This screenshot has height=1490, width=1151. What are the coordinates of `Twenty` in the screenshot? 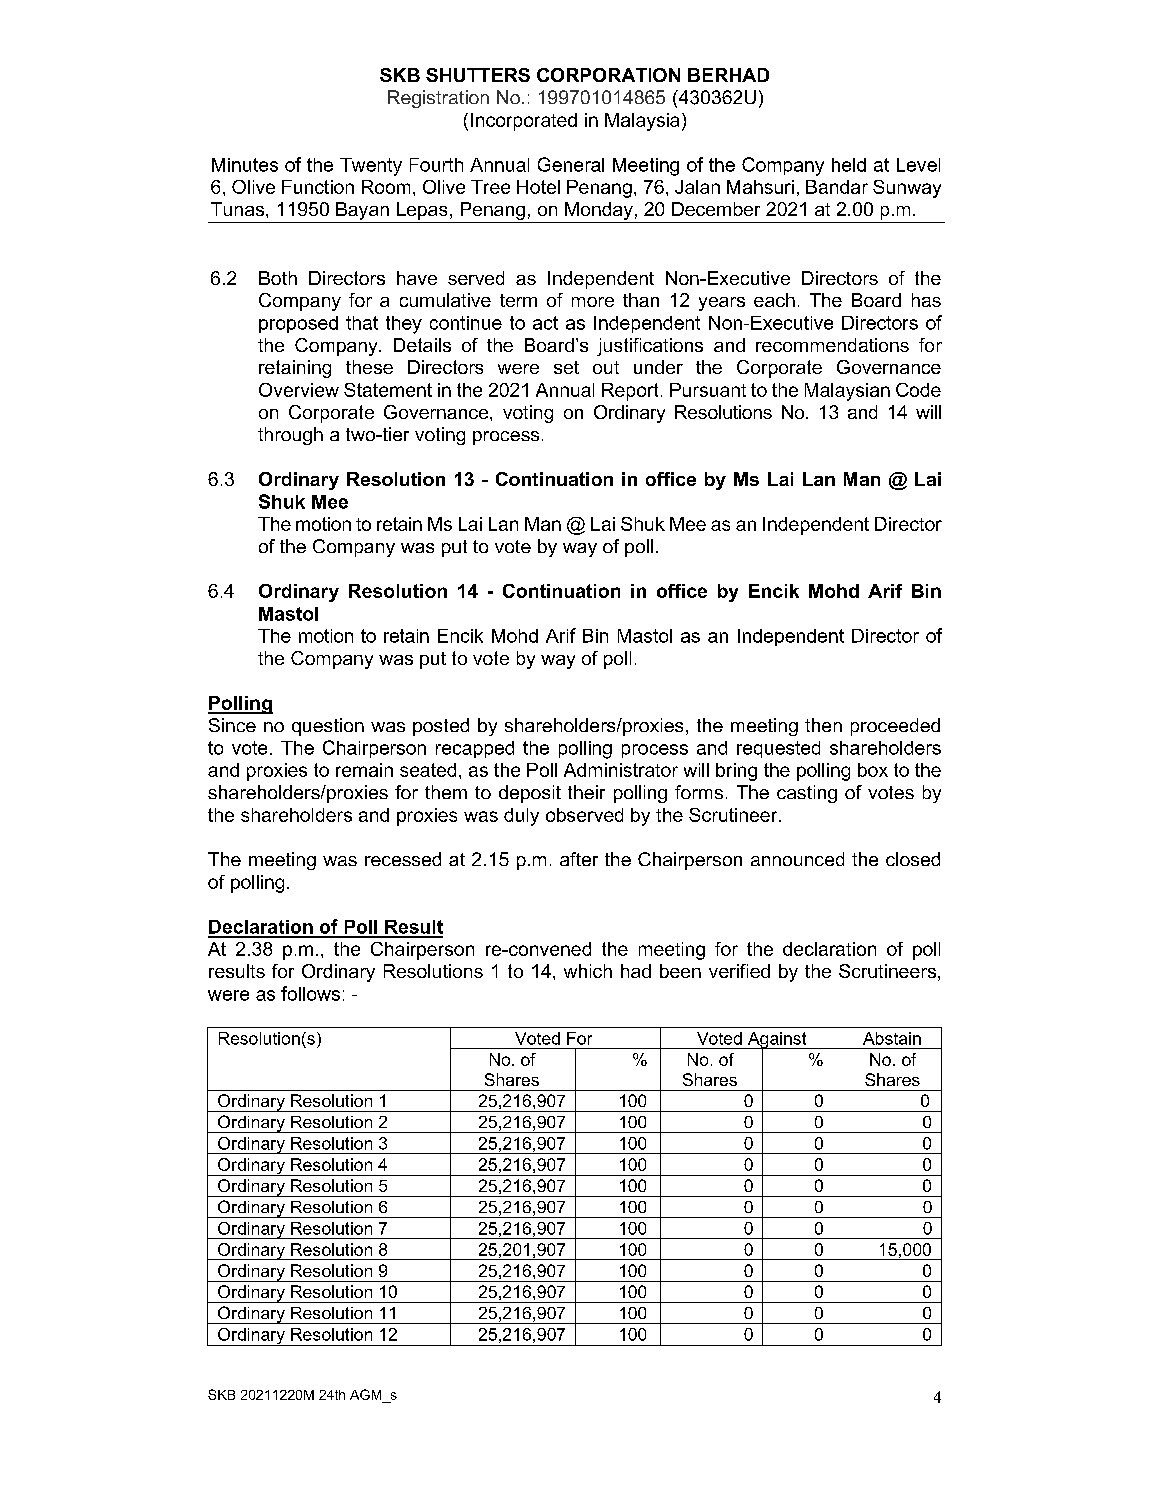 It's located at (371, 167).
